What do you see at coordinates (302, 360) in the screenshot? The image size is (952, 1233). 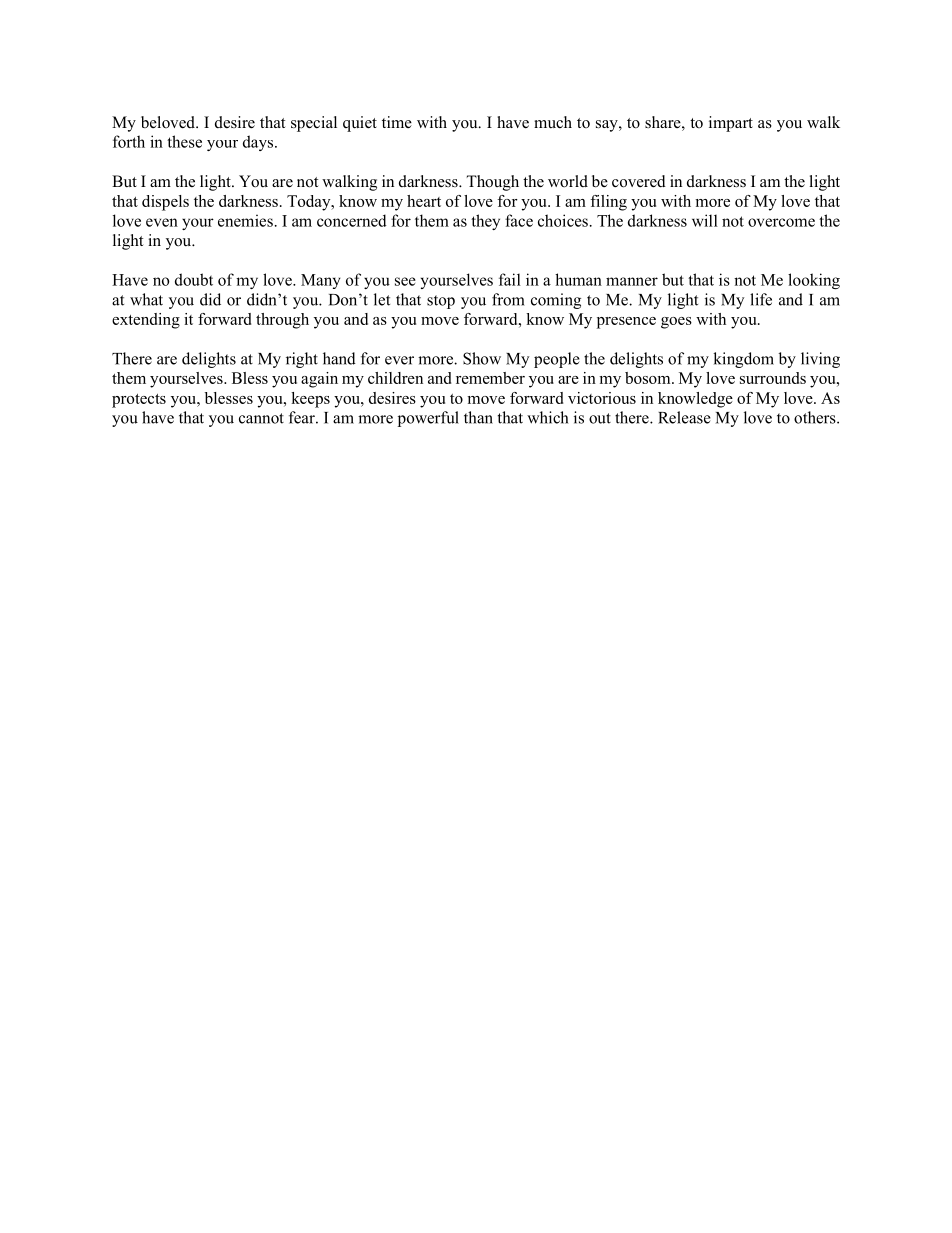 I see `right` at bounding box center [302, 360].
